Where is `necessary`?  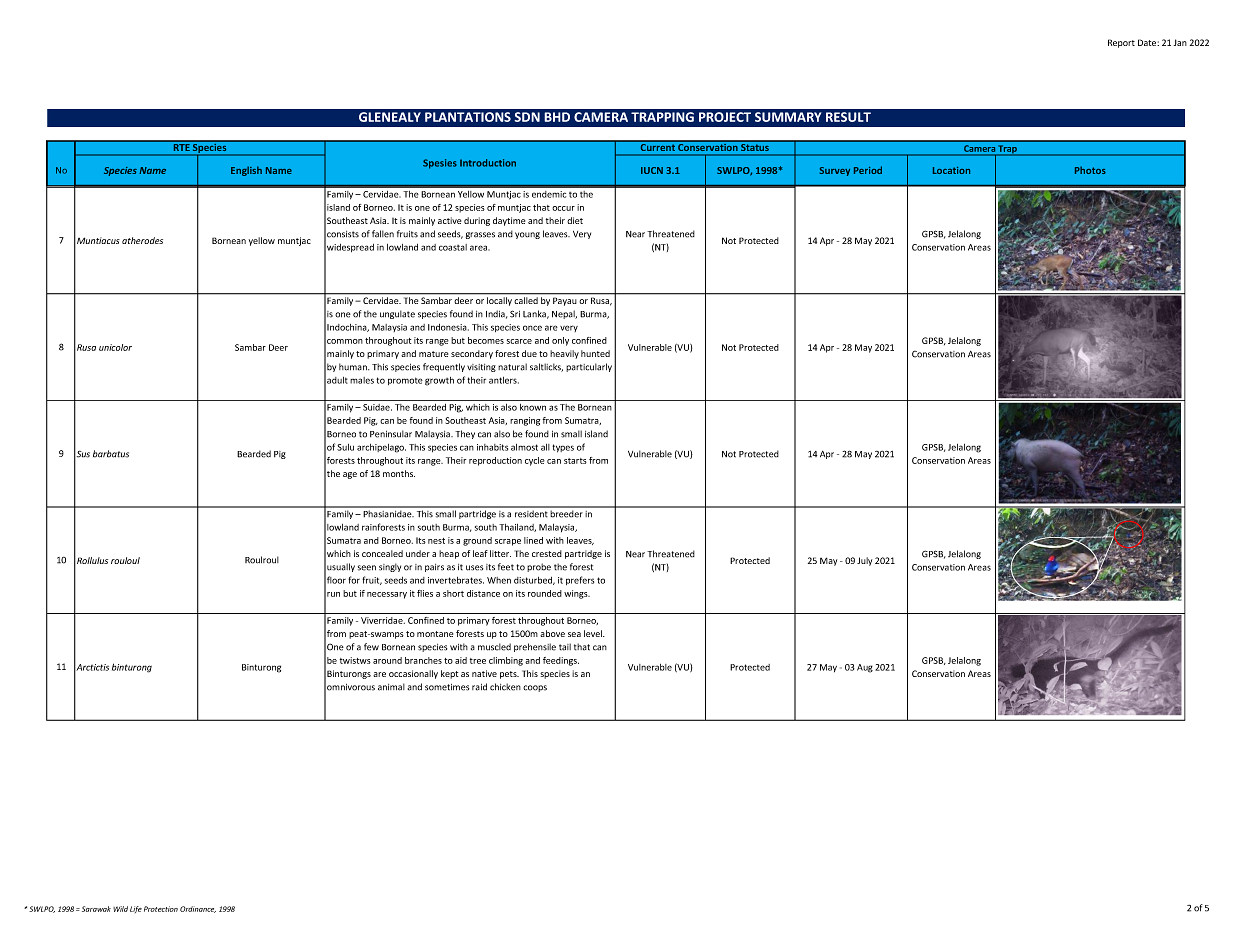 necessary is located at coordinates (387, 595).
